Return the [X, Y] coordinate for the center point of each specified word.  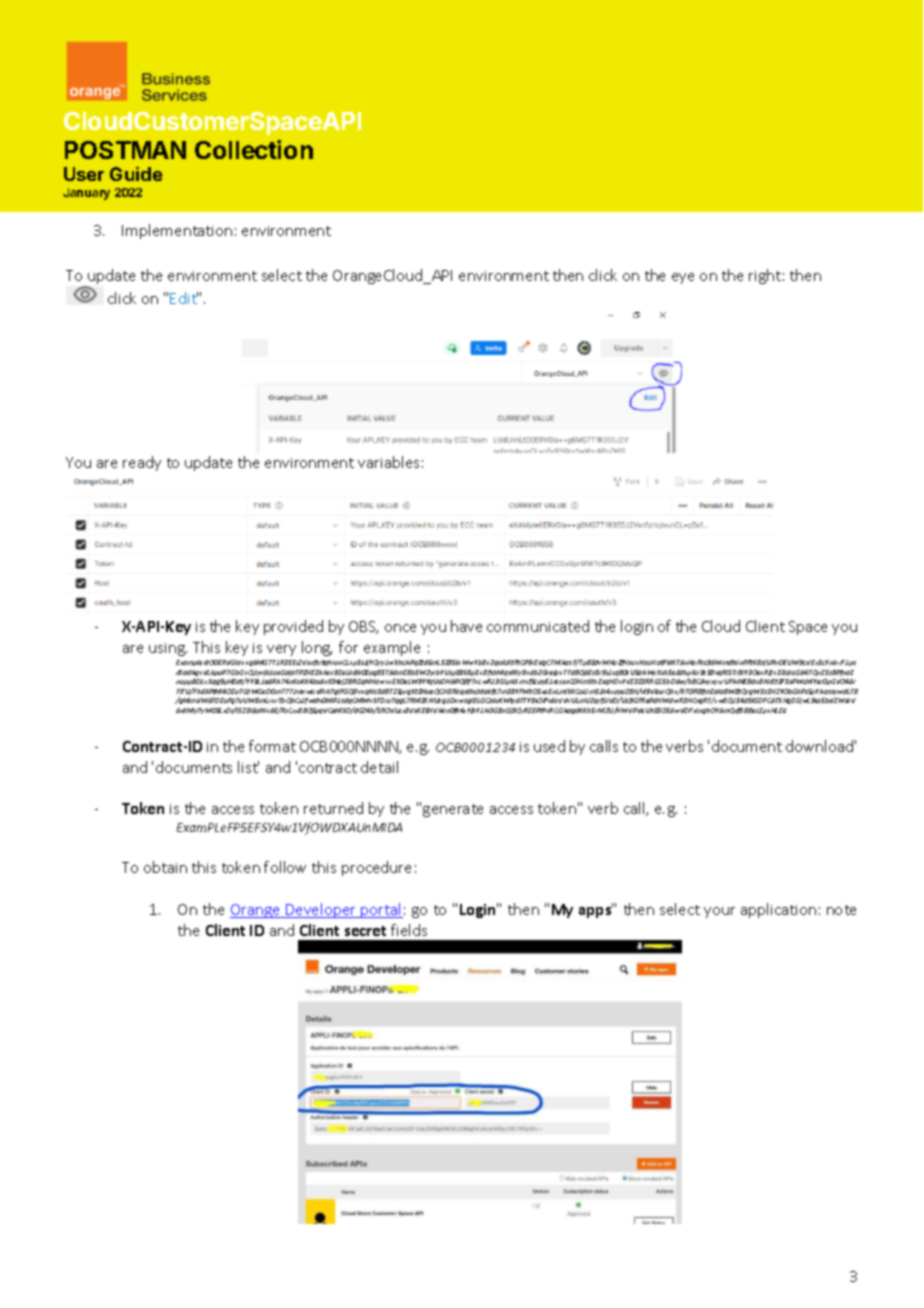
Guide [136, 174]
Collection [254, 149]
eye [683, 278]
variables [388, 462]
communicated [538, 626]
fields [409, 930]
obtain [165, 867]
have [466, 626]
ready [142, 463]
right [765, 276]
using [168, 649]
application [778, 910]
